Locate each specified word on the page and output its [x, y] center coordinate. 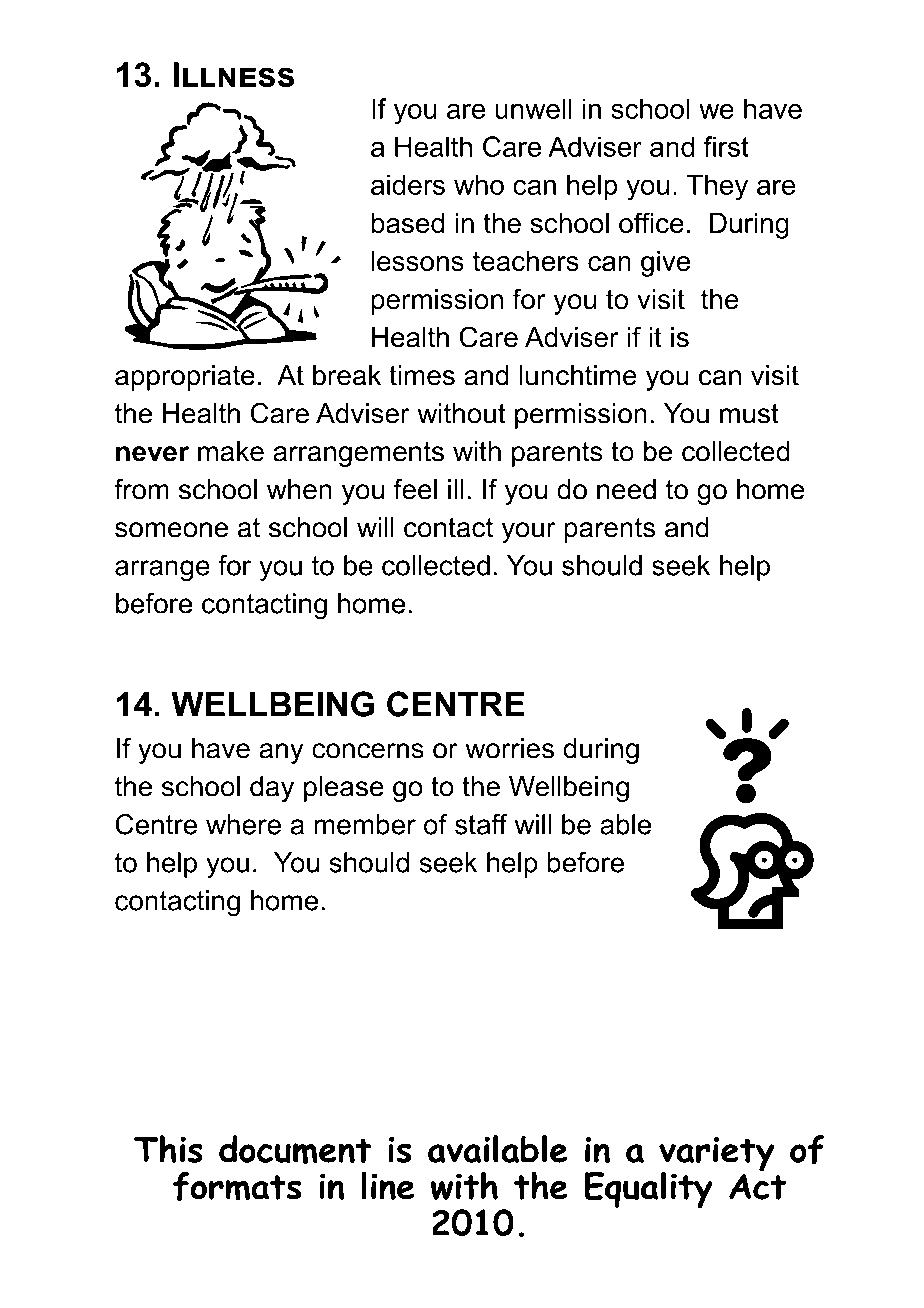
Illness [233, 74]
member [365, 824]
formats [237, 1186]
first [726, 146]
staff [481, 824]
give [665, 264]
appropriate [185, 378]
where [243, 824]
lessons [417, 261]
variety [717, 1155]
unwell [533, 108]
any [281, 753]
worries [509, 748]
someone [171, 530]
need [626, 489]
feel [415, 489]
